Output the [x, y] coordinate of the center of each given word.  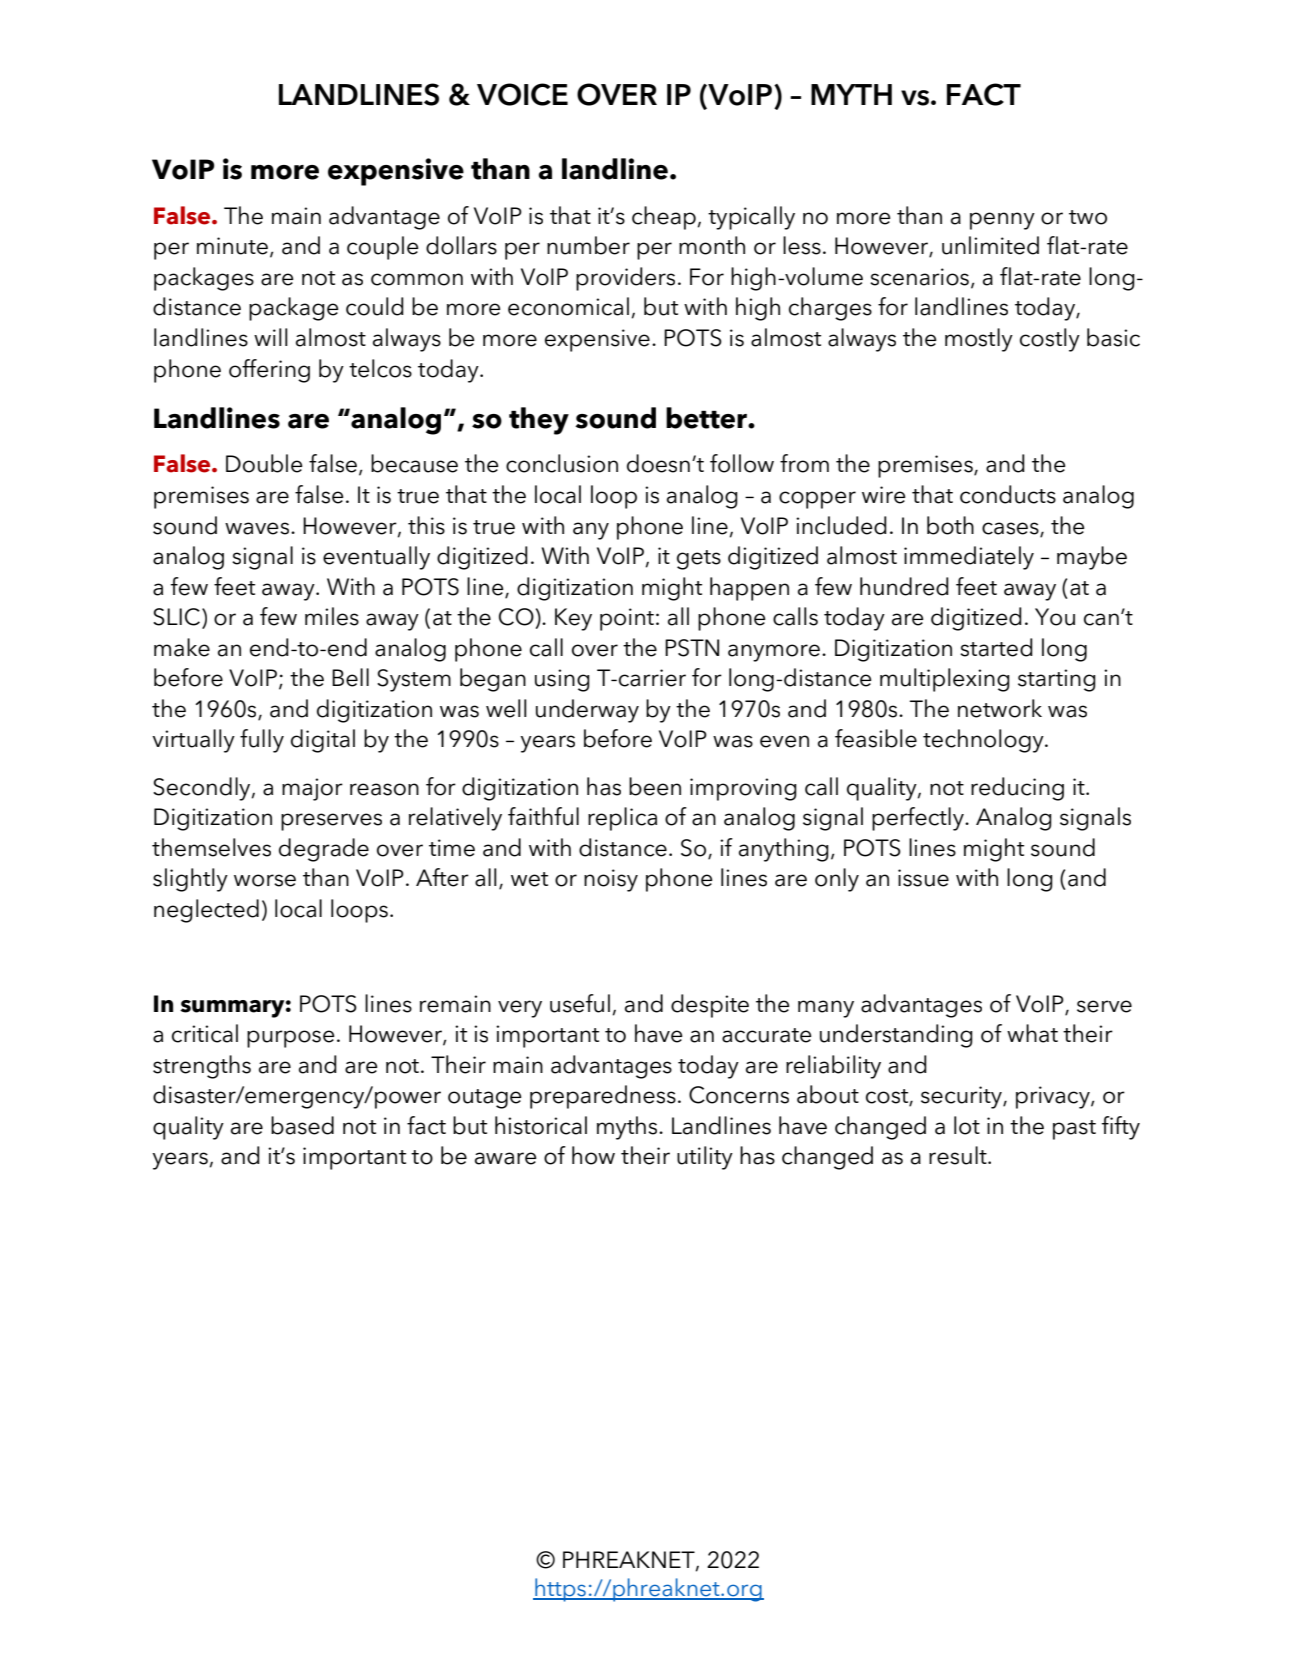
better [707, 418]
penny [1002, 221]
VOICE [522, 94]
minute [232, 246]
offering [269, 371]
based [302, 1125]
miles [332, 616]
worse [265, 880]
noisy [611, 880]
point [627, 619]
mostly [979, 340]
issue [923, 878]
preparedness [603, 1097]
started [996, 647]
